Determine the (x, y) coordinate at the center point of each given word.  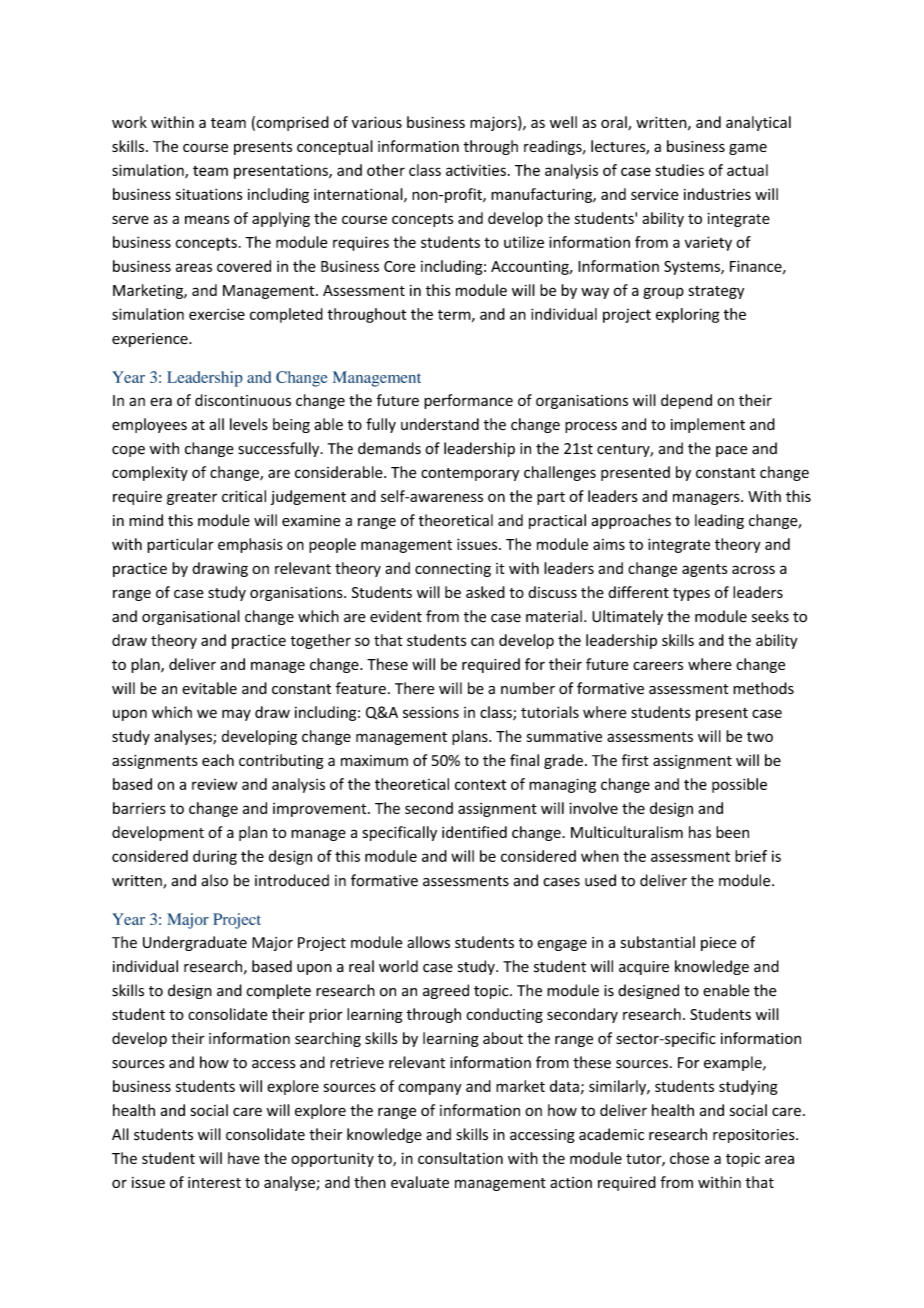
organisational (191, 617)
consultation (460, 1158)
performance (468, 401)
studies (680, 170)
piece (719, 944)
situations (209, 194)
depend (686, 401)
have (244, 1158)
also (214, 880)
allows (428, 942)
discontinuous (243, 400)
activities (476, 170)
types (691, 594)
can (482, 641)
